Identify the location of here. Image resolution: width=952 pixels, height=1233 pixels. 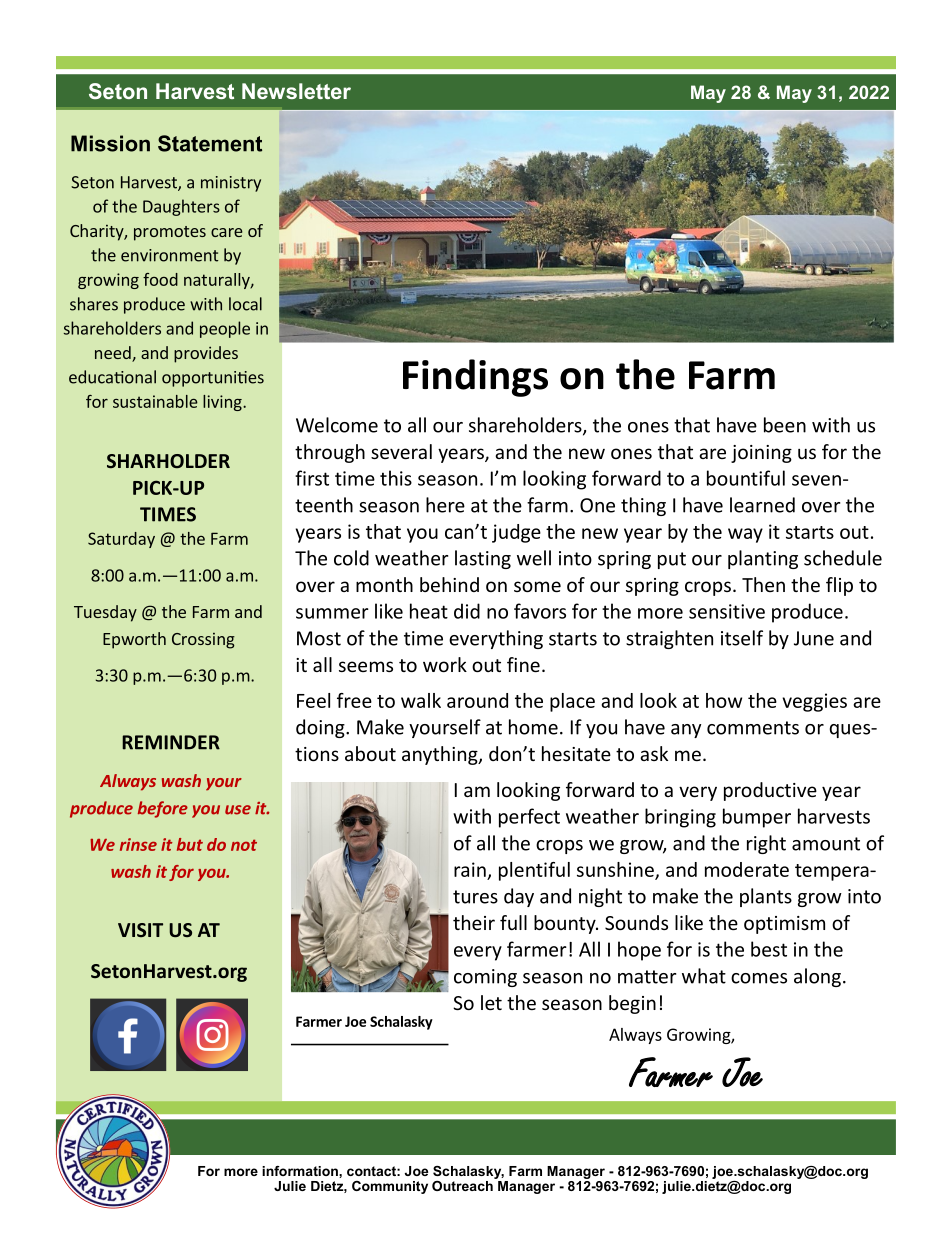
(445, 505).
